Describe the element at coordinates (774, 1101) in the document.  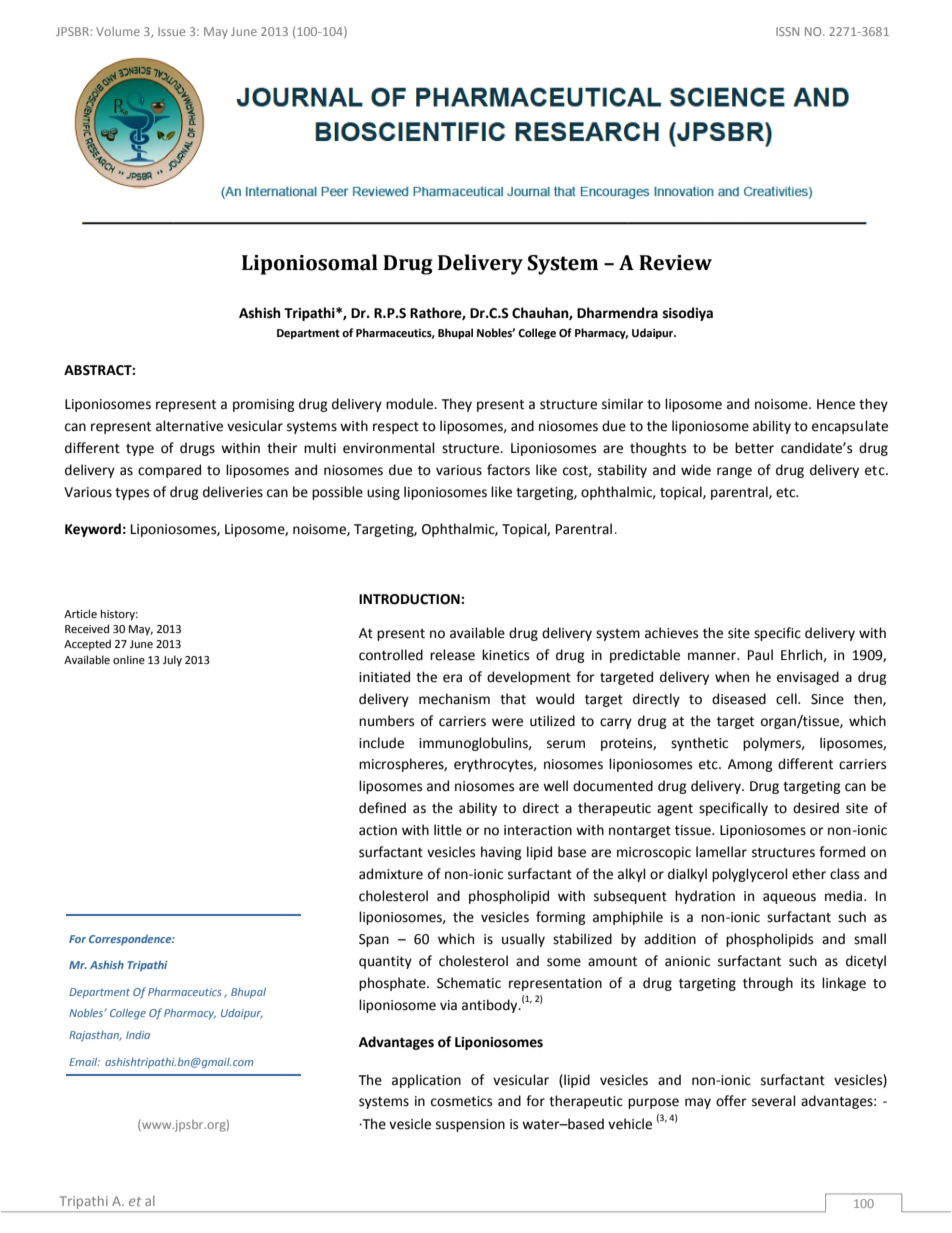
I see `several` at that location.
